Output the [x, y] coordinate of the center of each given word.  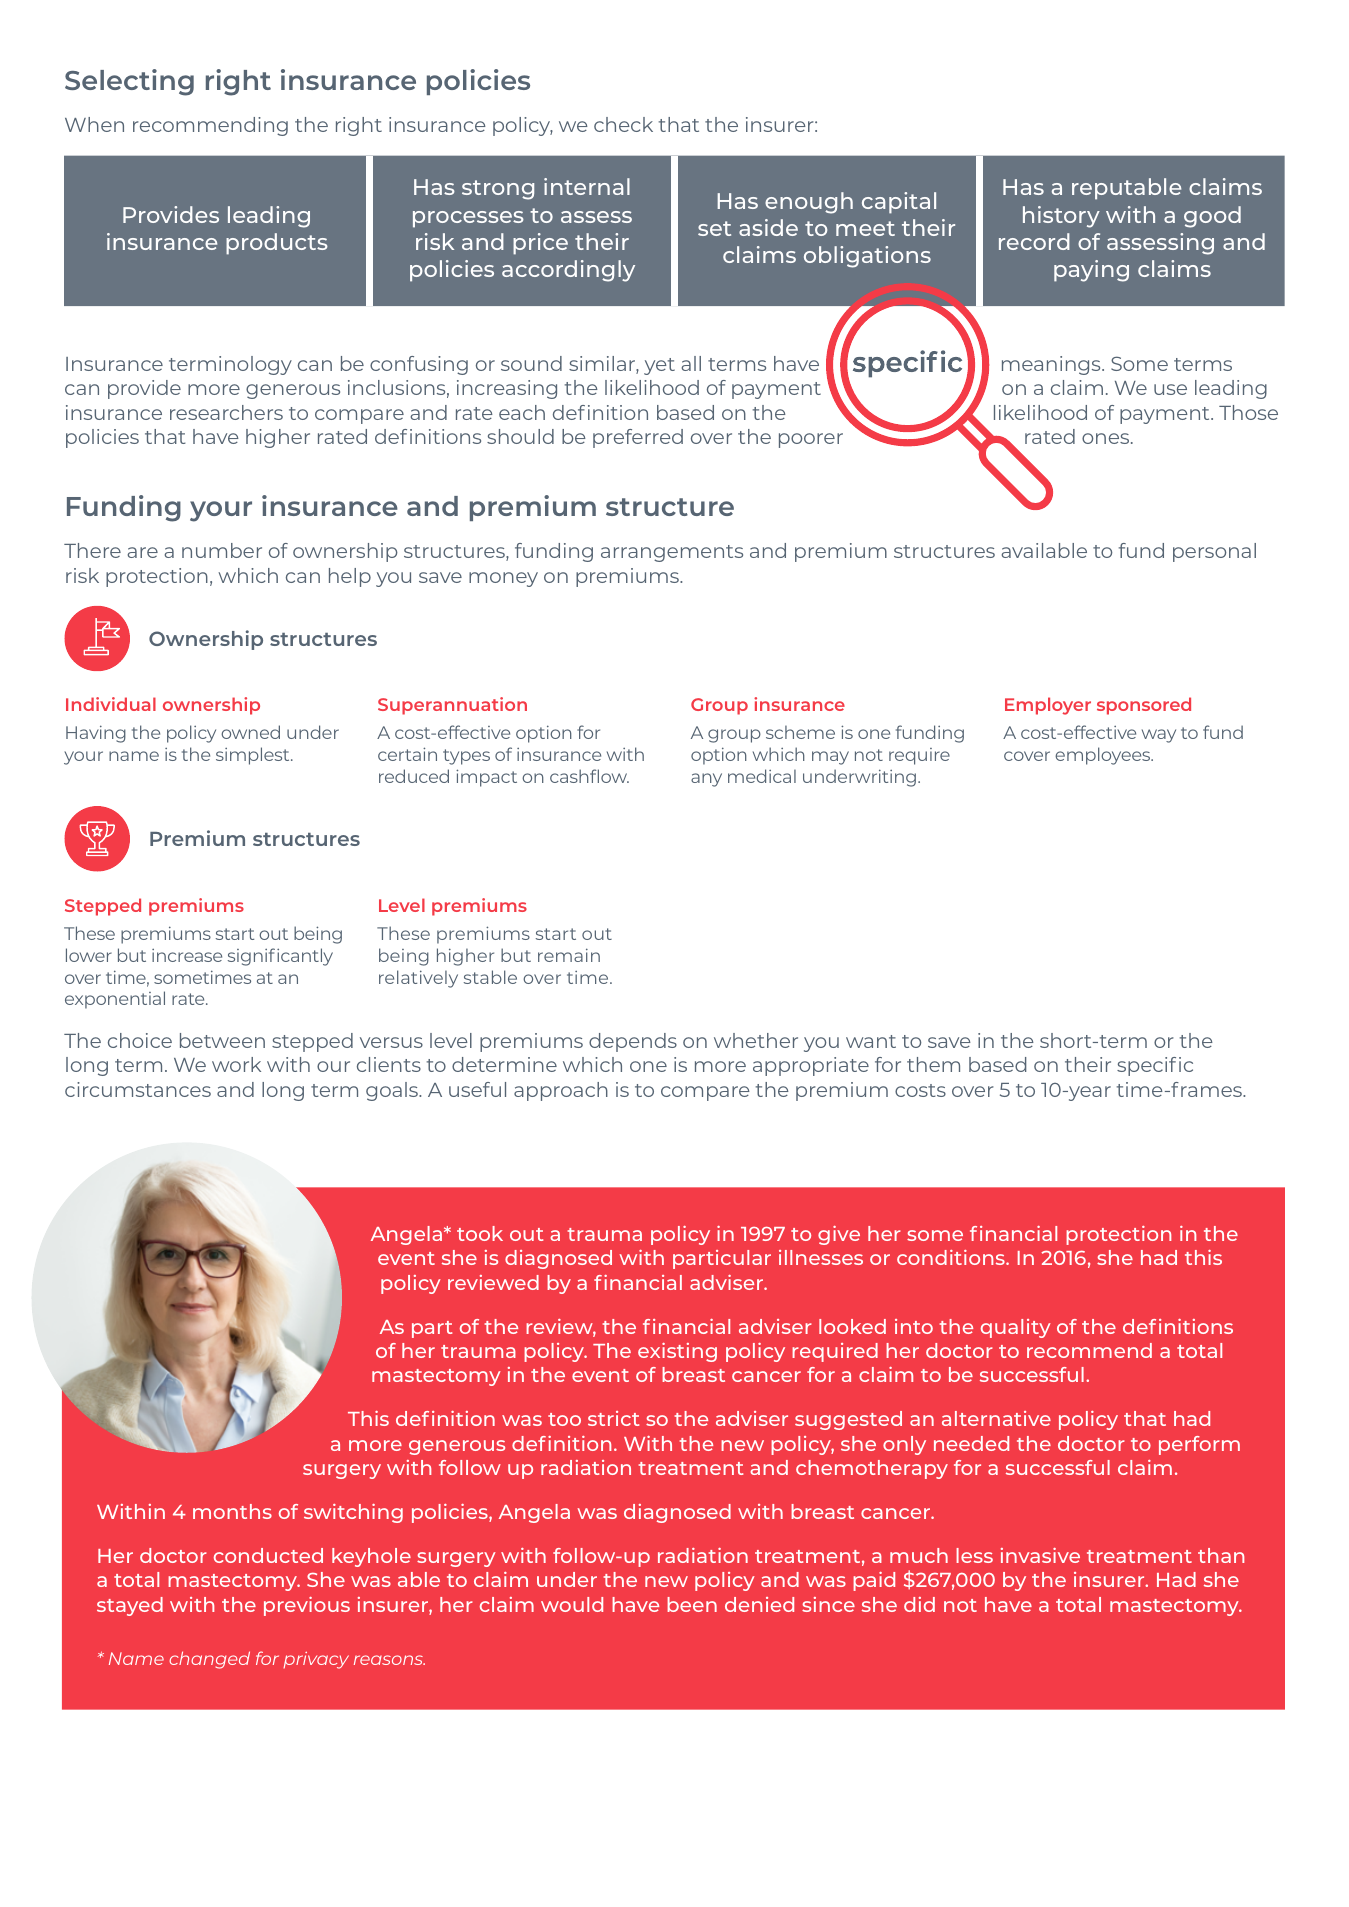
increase [187, 955]
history [1061, 217]
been [692, 1604]
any [706, 780]
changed [209, 1660]
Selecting [129, 82]
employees [1104, 756]
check [623, 124]
